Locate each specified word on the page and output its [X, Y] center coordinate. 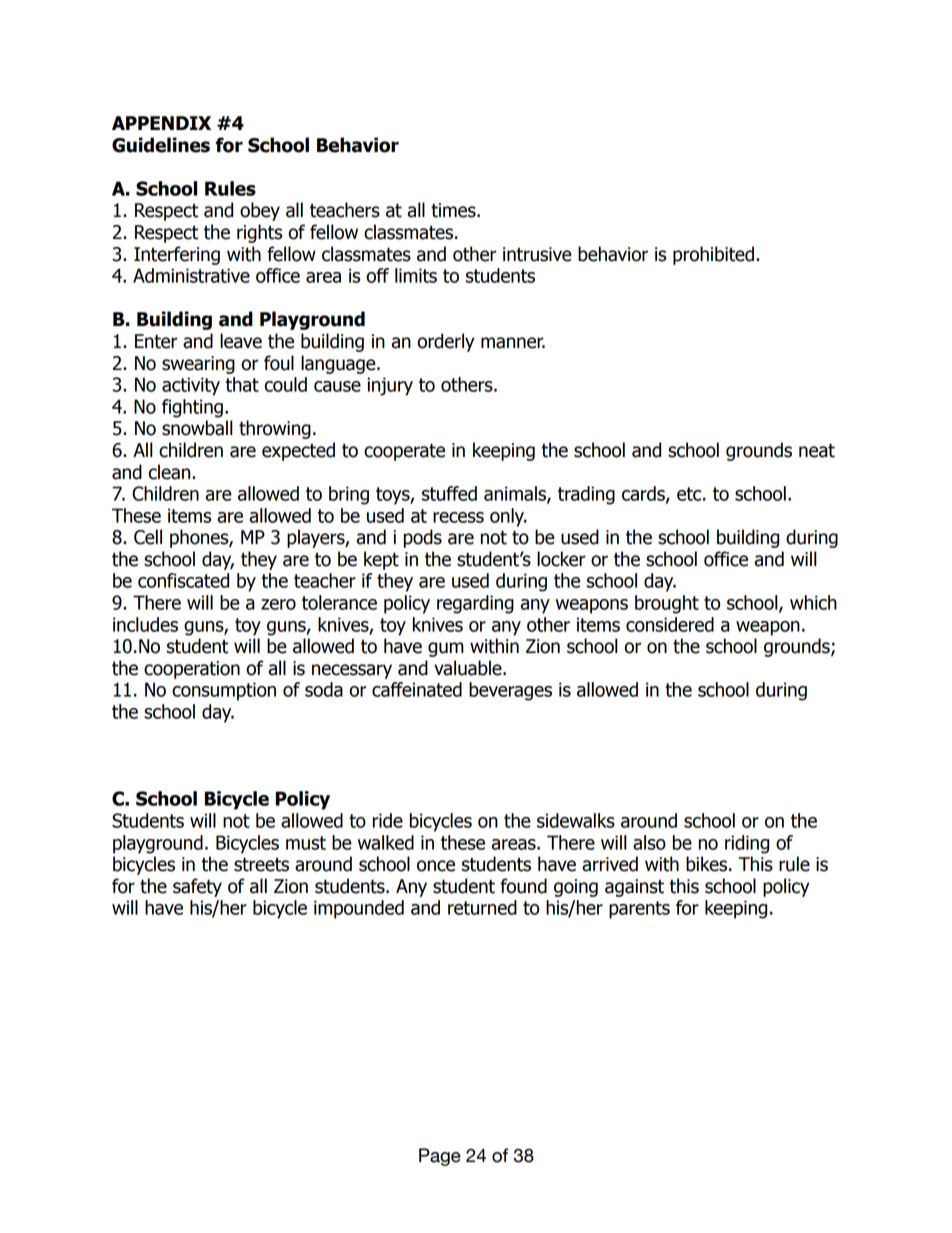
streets [261, 864]
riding [747, 844]
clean [169, 472]
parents [639, 910]
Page [440, 1157]
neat [817, 450]
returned [482, 907]
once [436, 866]
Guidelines [161, 145]
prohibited [713, 255]
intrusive [537, 254]
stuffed [449, 493]
